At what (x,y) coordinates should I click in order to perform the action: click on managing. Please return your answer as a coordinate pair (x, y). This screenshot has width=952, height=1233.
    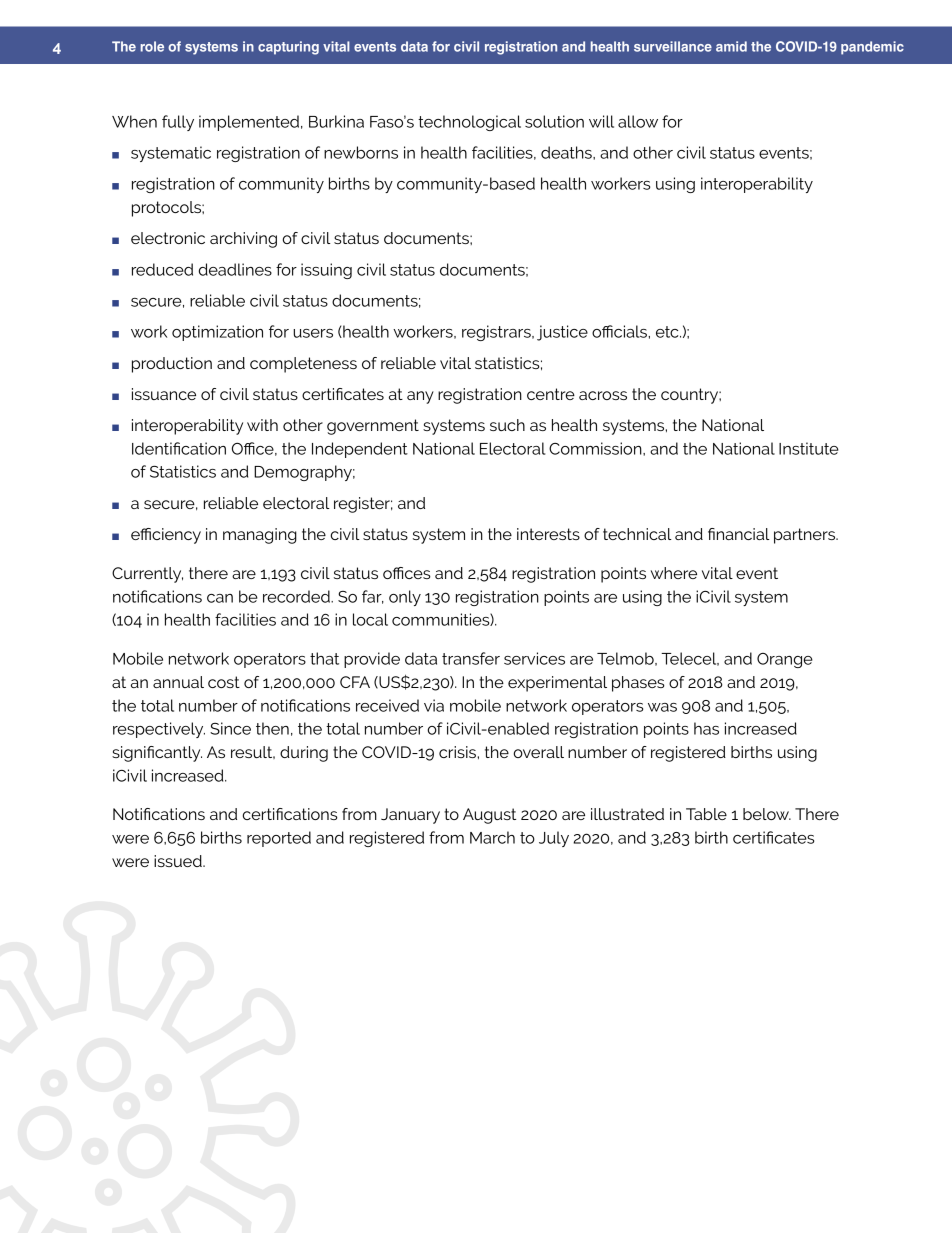
    Looking at the image, I should click on (260, 536).
